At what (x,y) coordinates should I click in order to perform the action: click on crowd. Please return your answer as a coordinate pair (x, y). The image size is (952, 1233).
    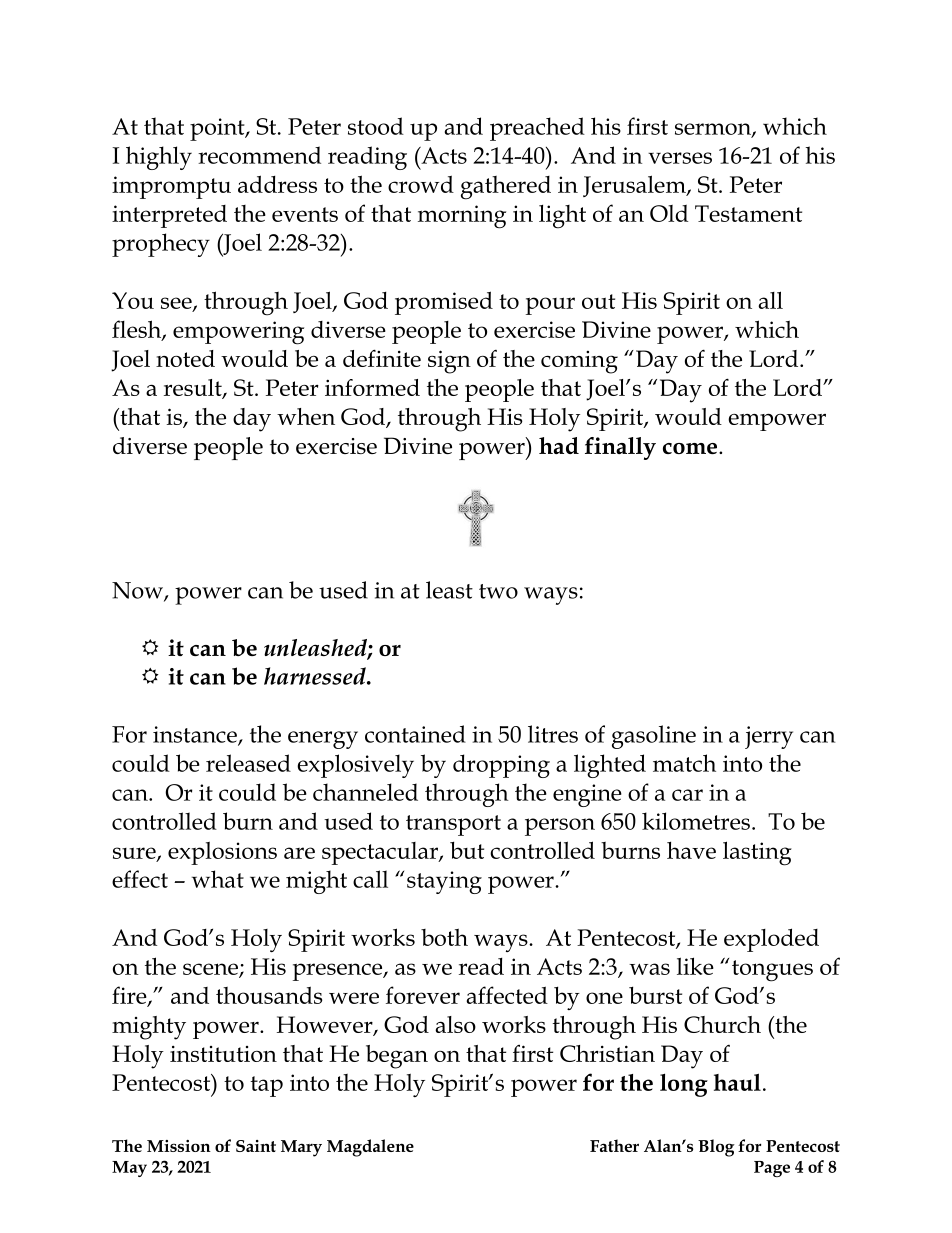
    Looking at the image, I should click on (421, 184).
